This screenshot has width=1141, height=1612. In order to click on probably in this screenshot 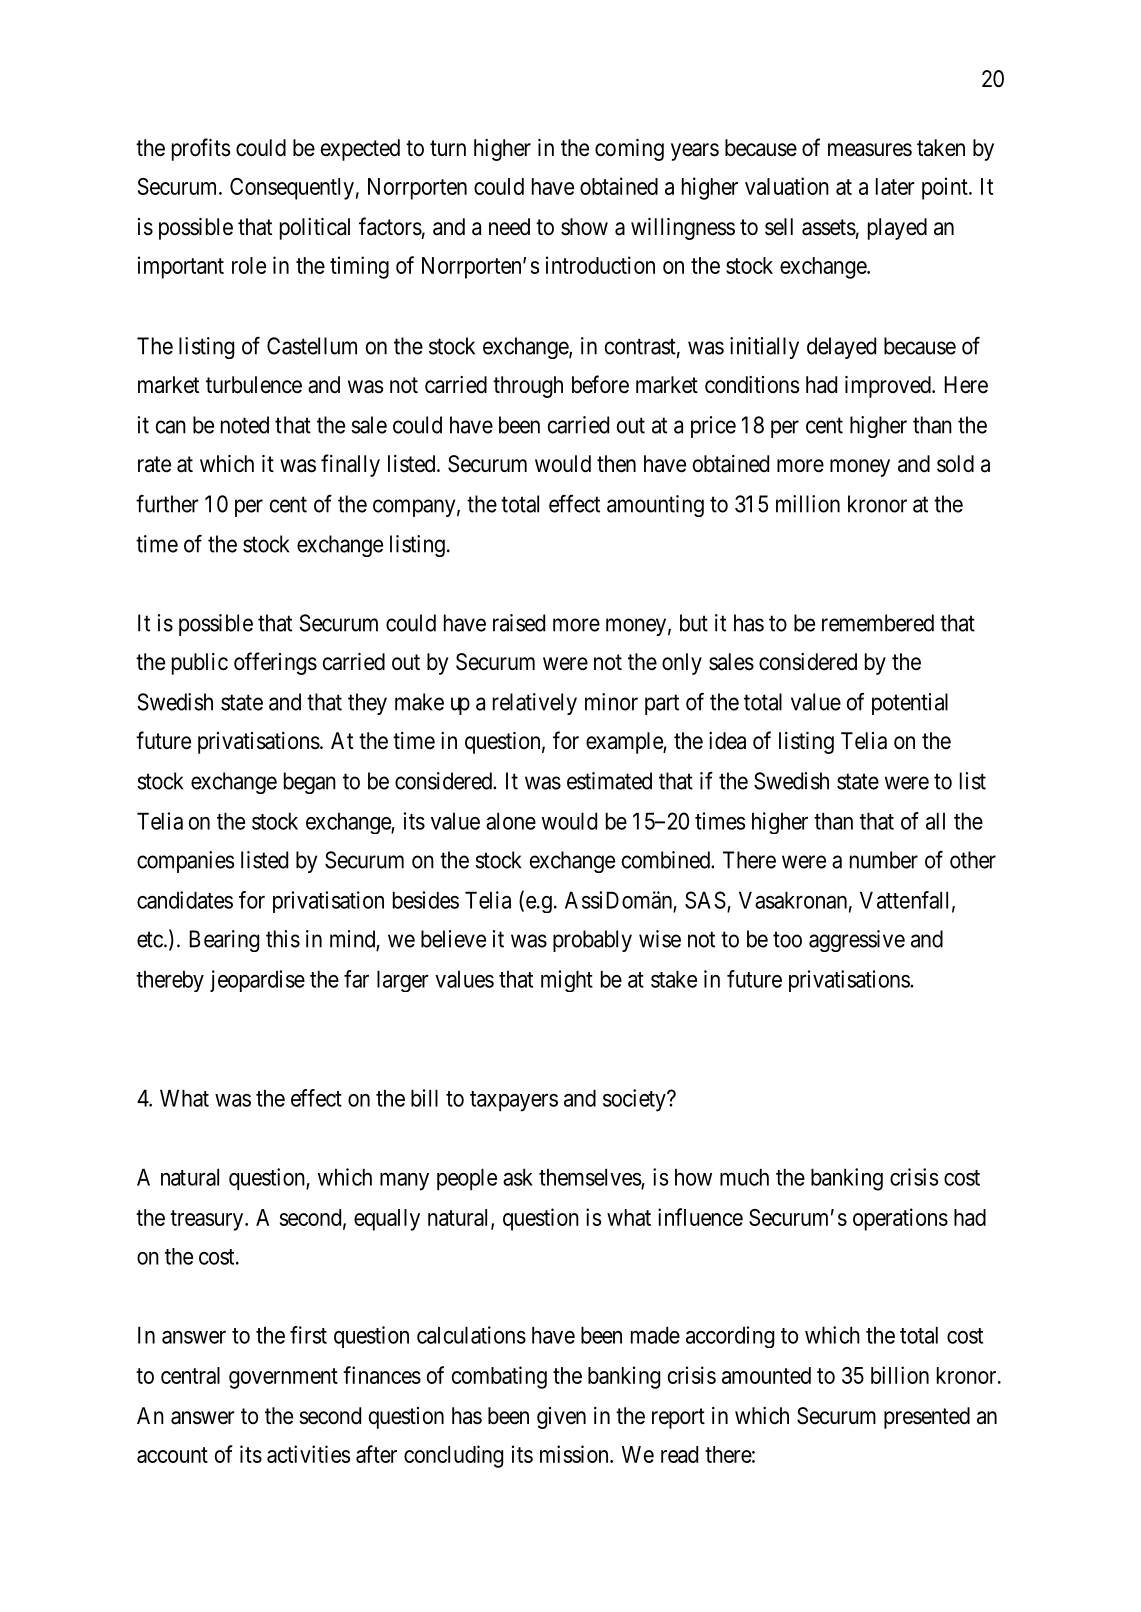, I will do `click(592, 941)`.
